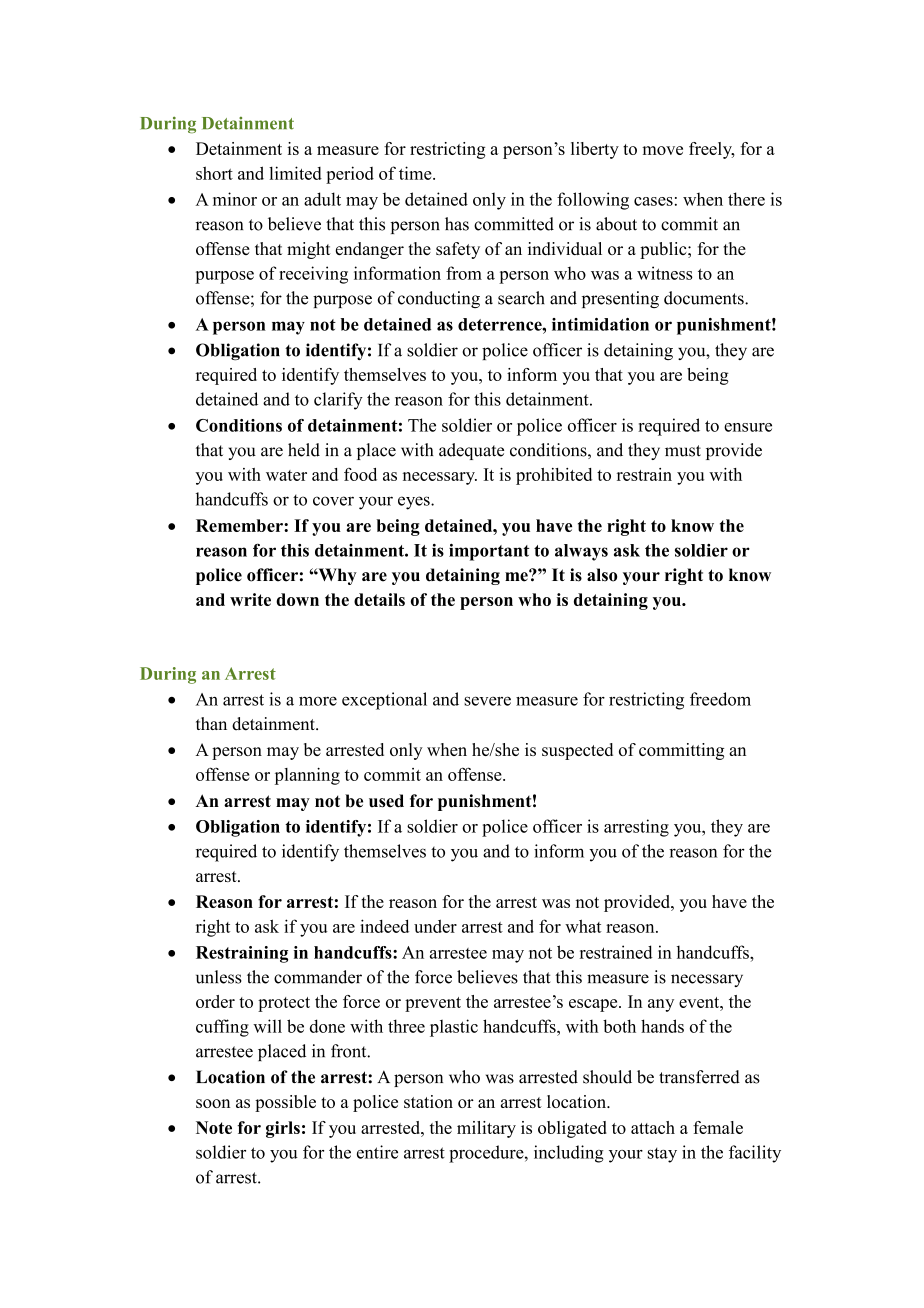 The height and width of the screenshot is (1308, 924). I want to click on water, so click(286, 475).
